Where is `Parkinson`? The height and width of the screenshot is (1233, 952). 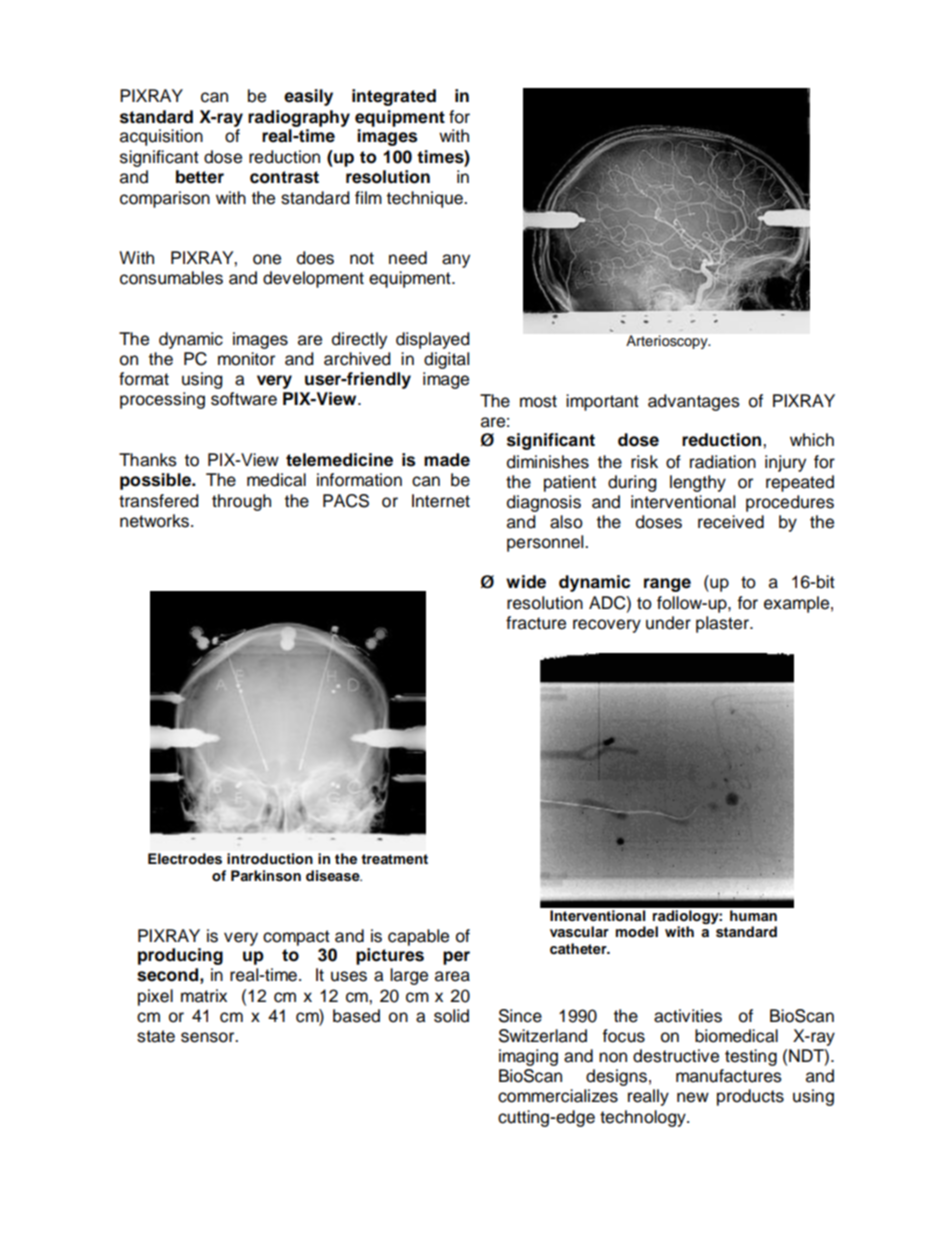
Parkinson is located at coordinates (266, 876).
